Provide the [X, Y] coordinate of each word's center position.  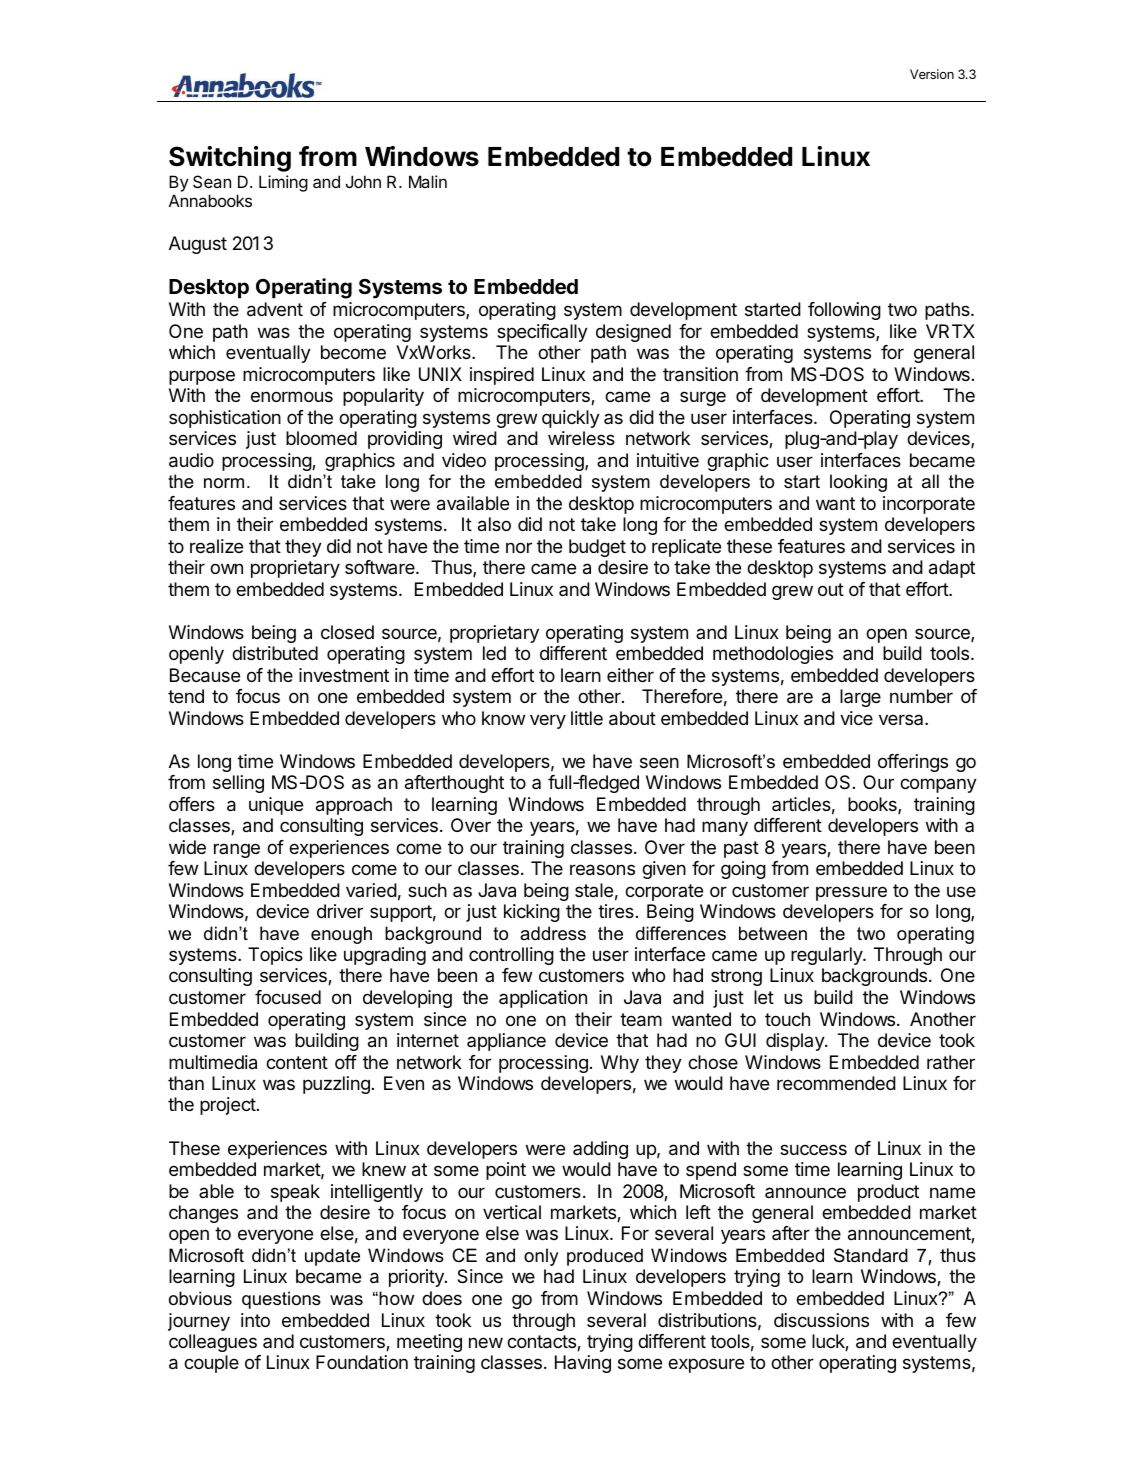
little [587, 718]
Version [932, 74]
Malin [428, 181]
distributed [275, 653]
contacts [542, 1343]
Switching [230, 159]
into [255, 1320]
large [860, 698]
